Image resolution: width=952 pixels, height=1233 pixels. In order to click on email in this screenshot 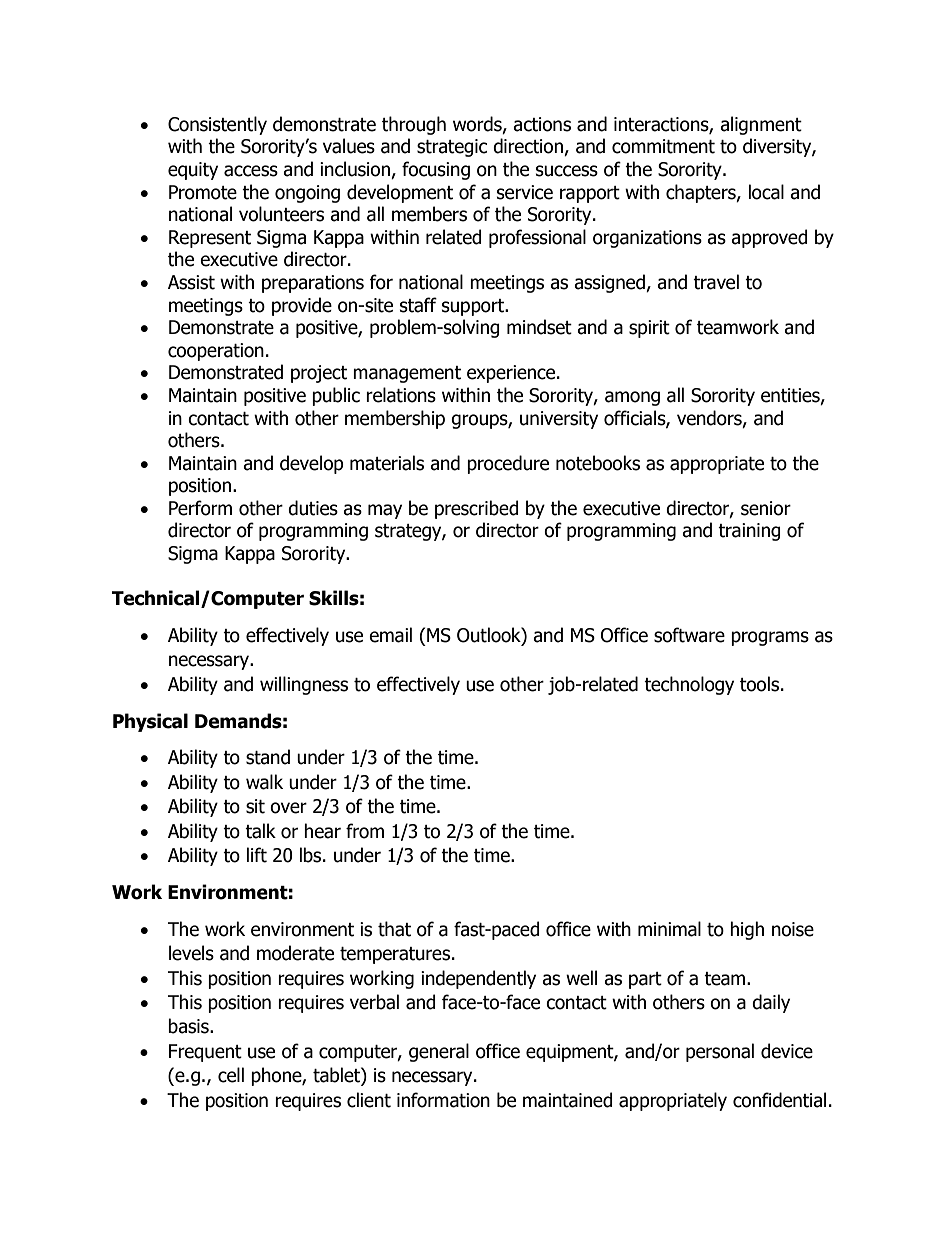, I will do `click(390, 635)`.
